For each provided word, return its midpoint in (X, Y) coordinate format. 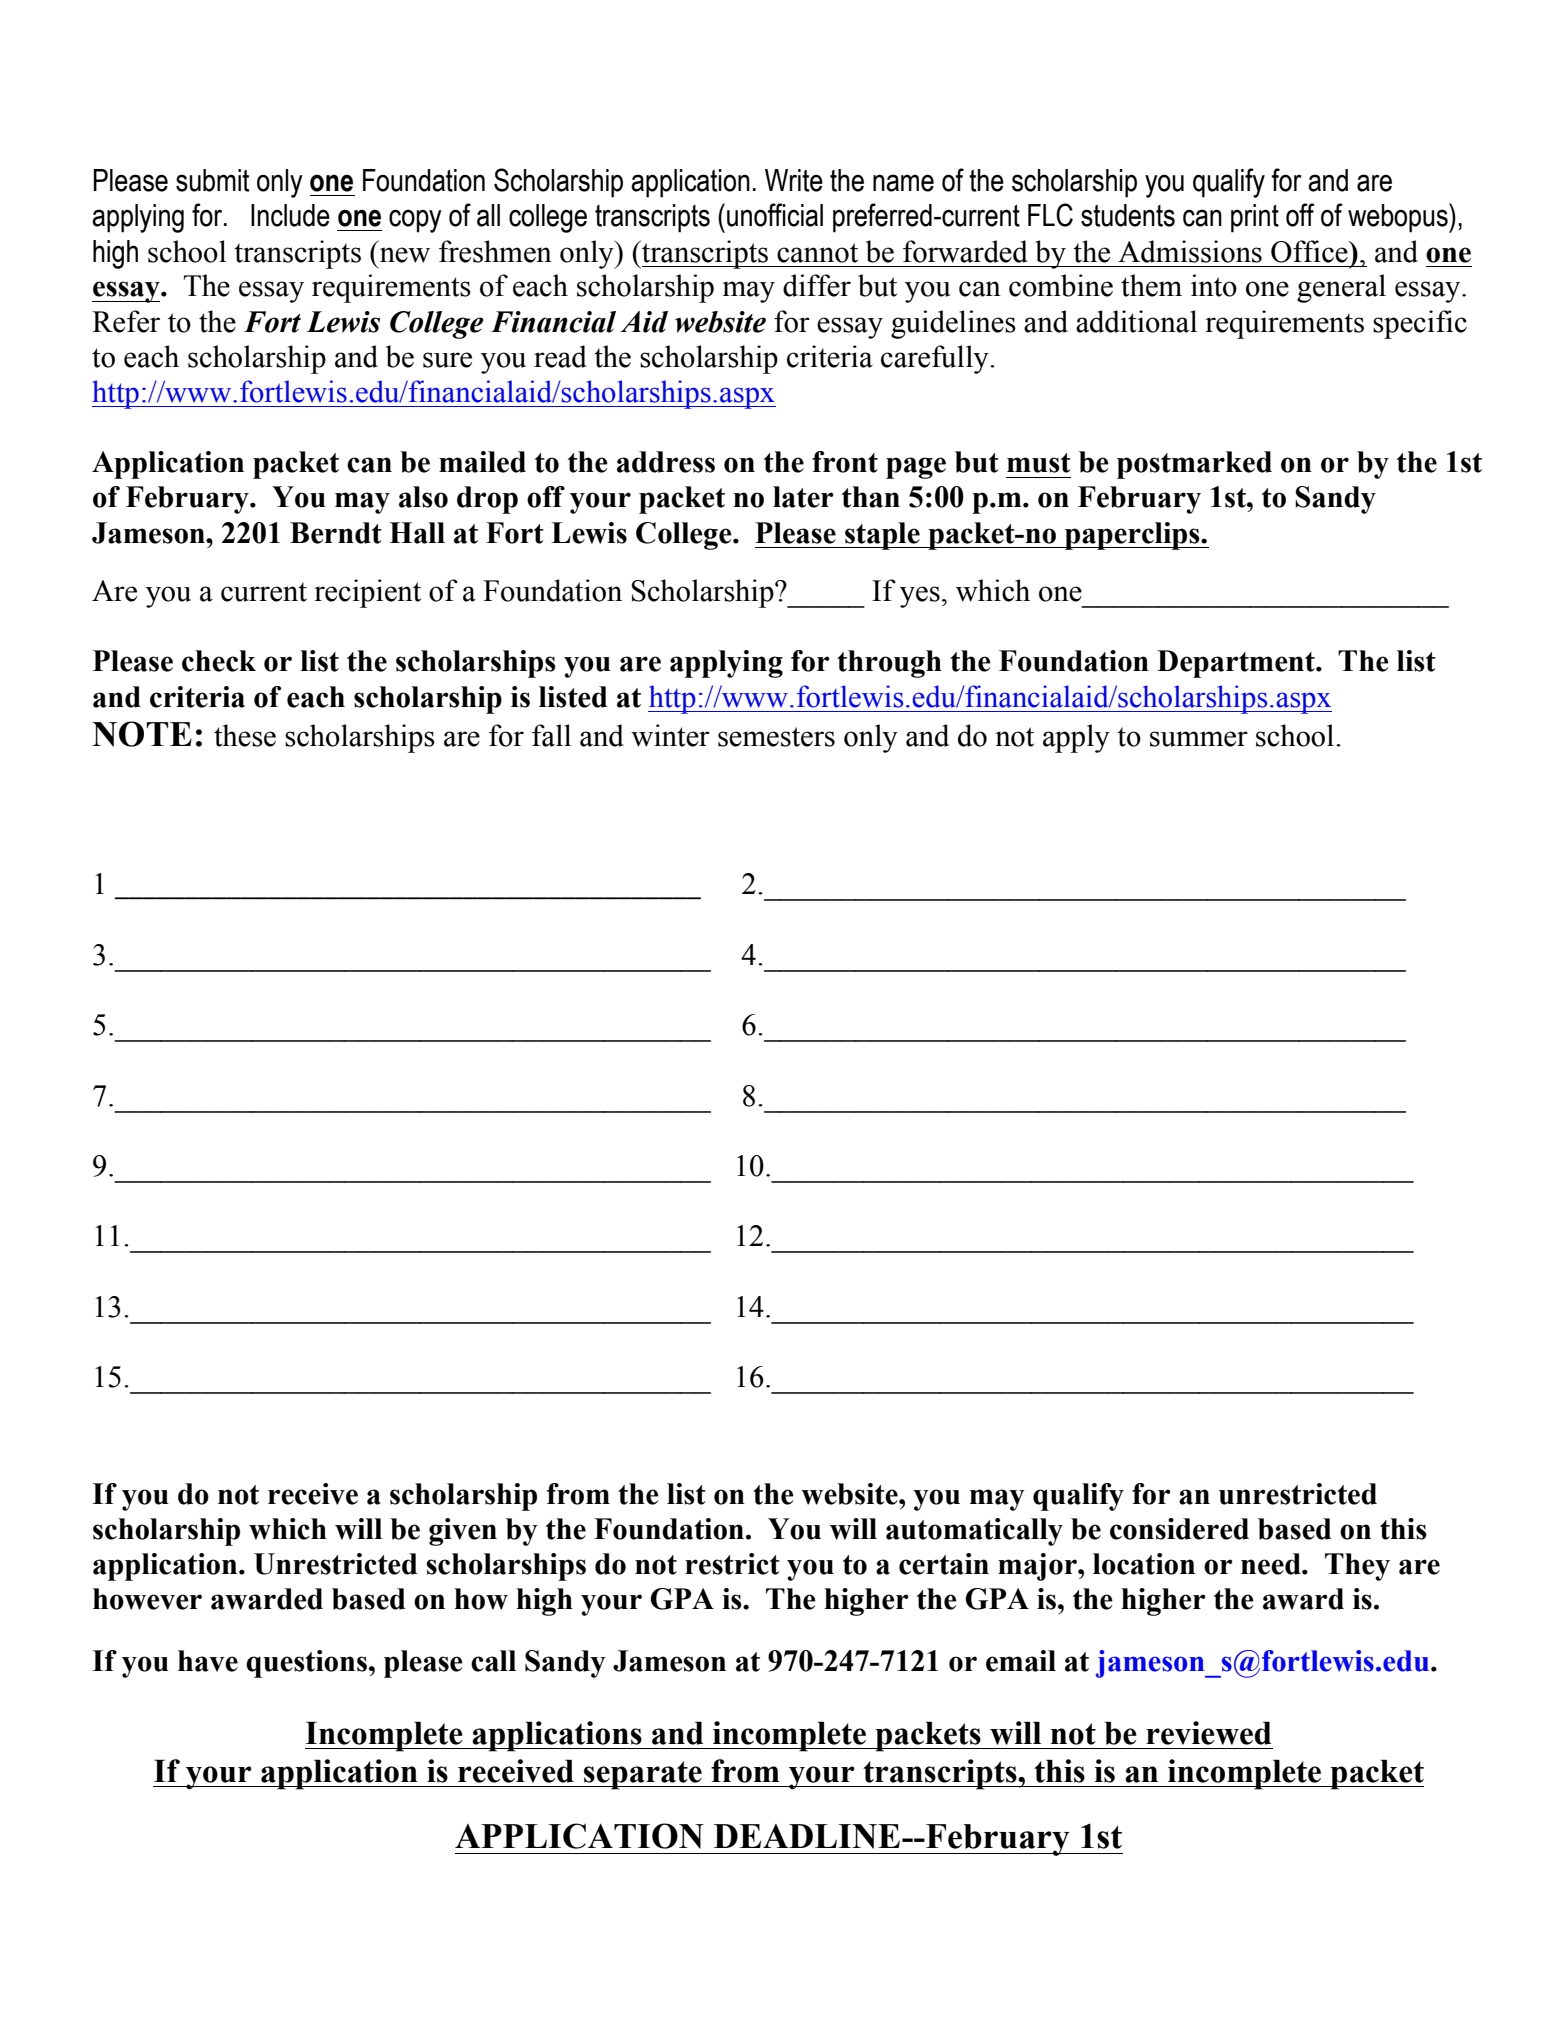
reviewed (1208, 1733)
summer (1199, 739)
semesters (776, 737)
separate (643, 1775)
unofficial (775, 215)
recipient (367, 593)
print (1255, 218)
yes (920, 597)
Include (290, 215)
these (245, 735)
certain (944, 1564)
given (463, 1532)
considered (1179, 1529)
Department (1237, 664)
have (208, 1661)
